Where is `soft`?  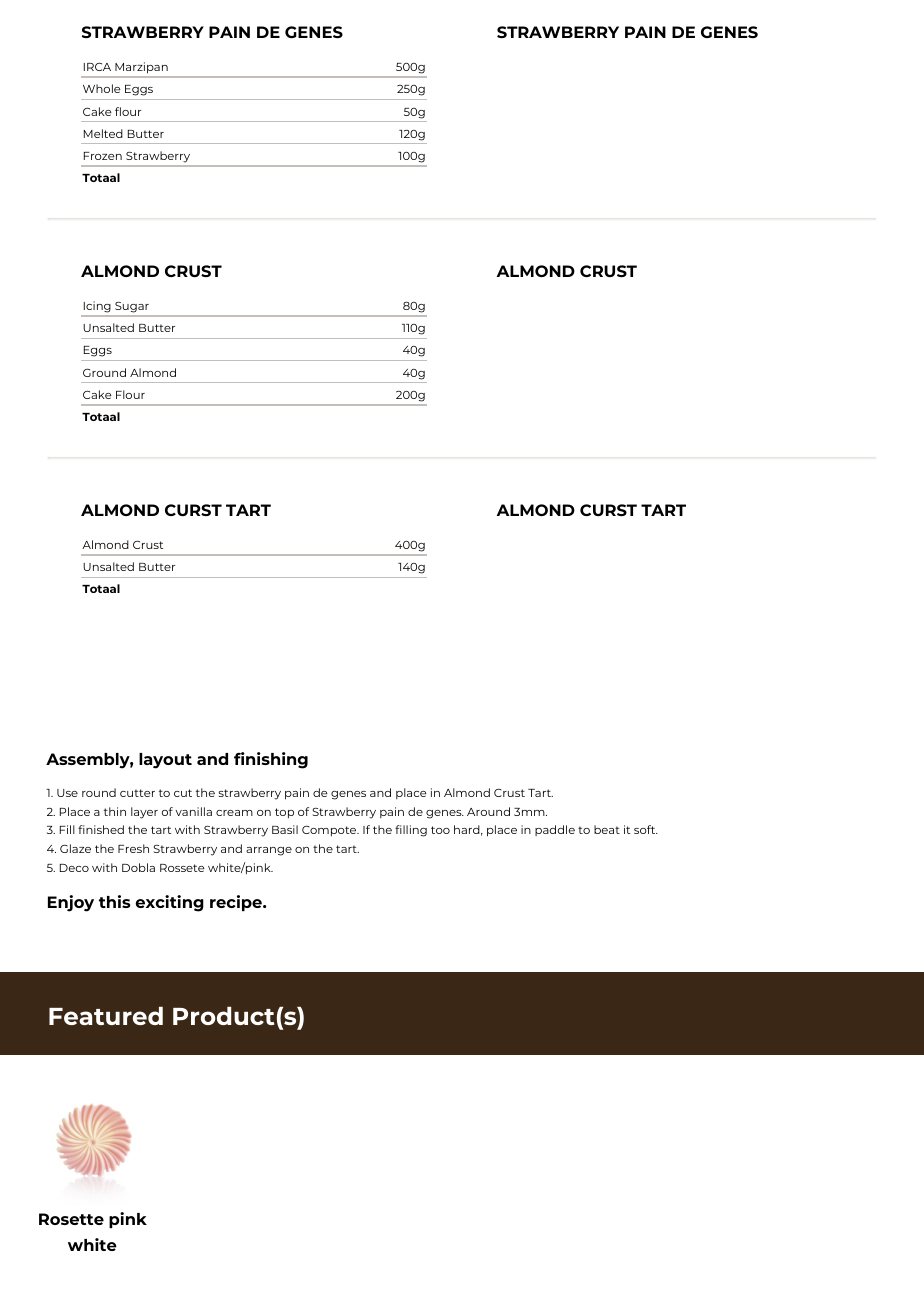
soft is located at coordinates (646, 829).
